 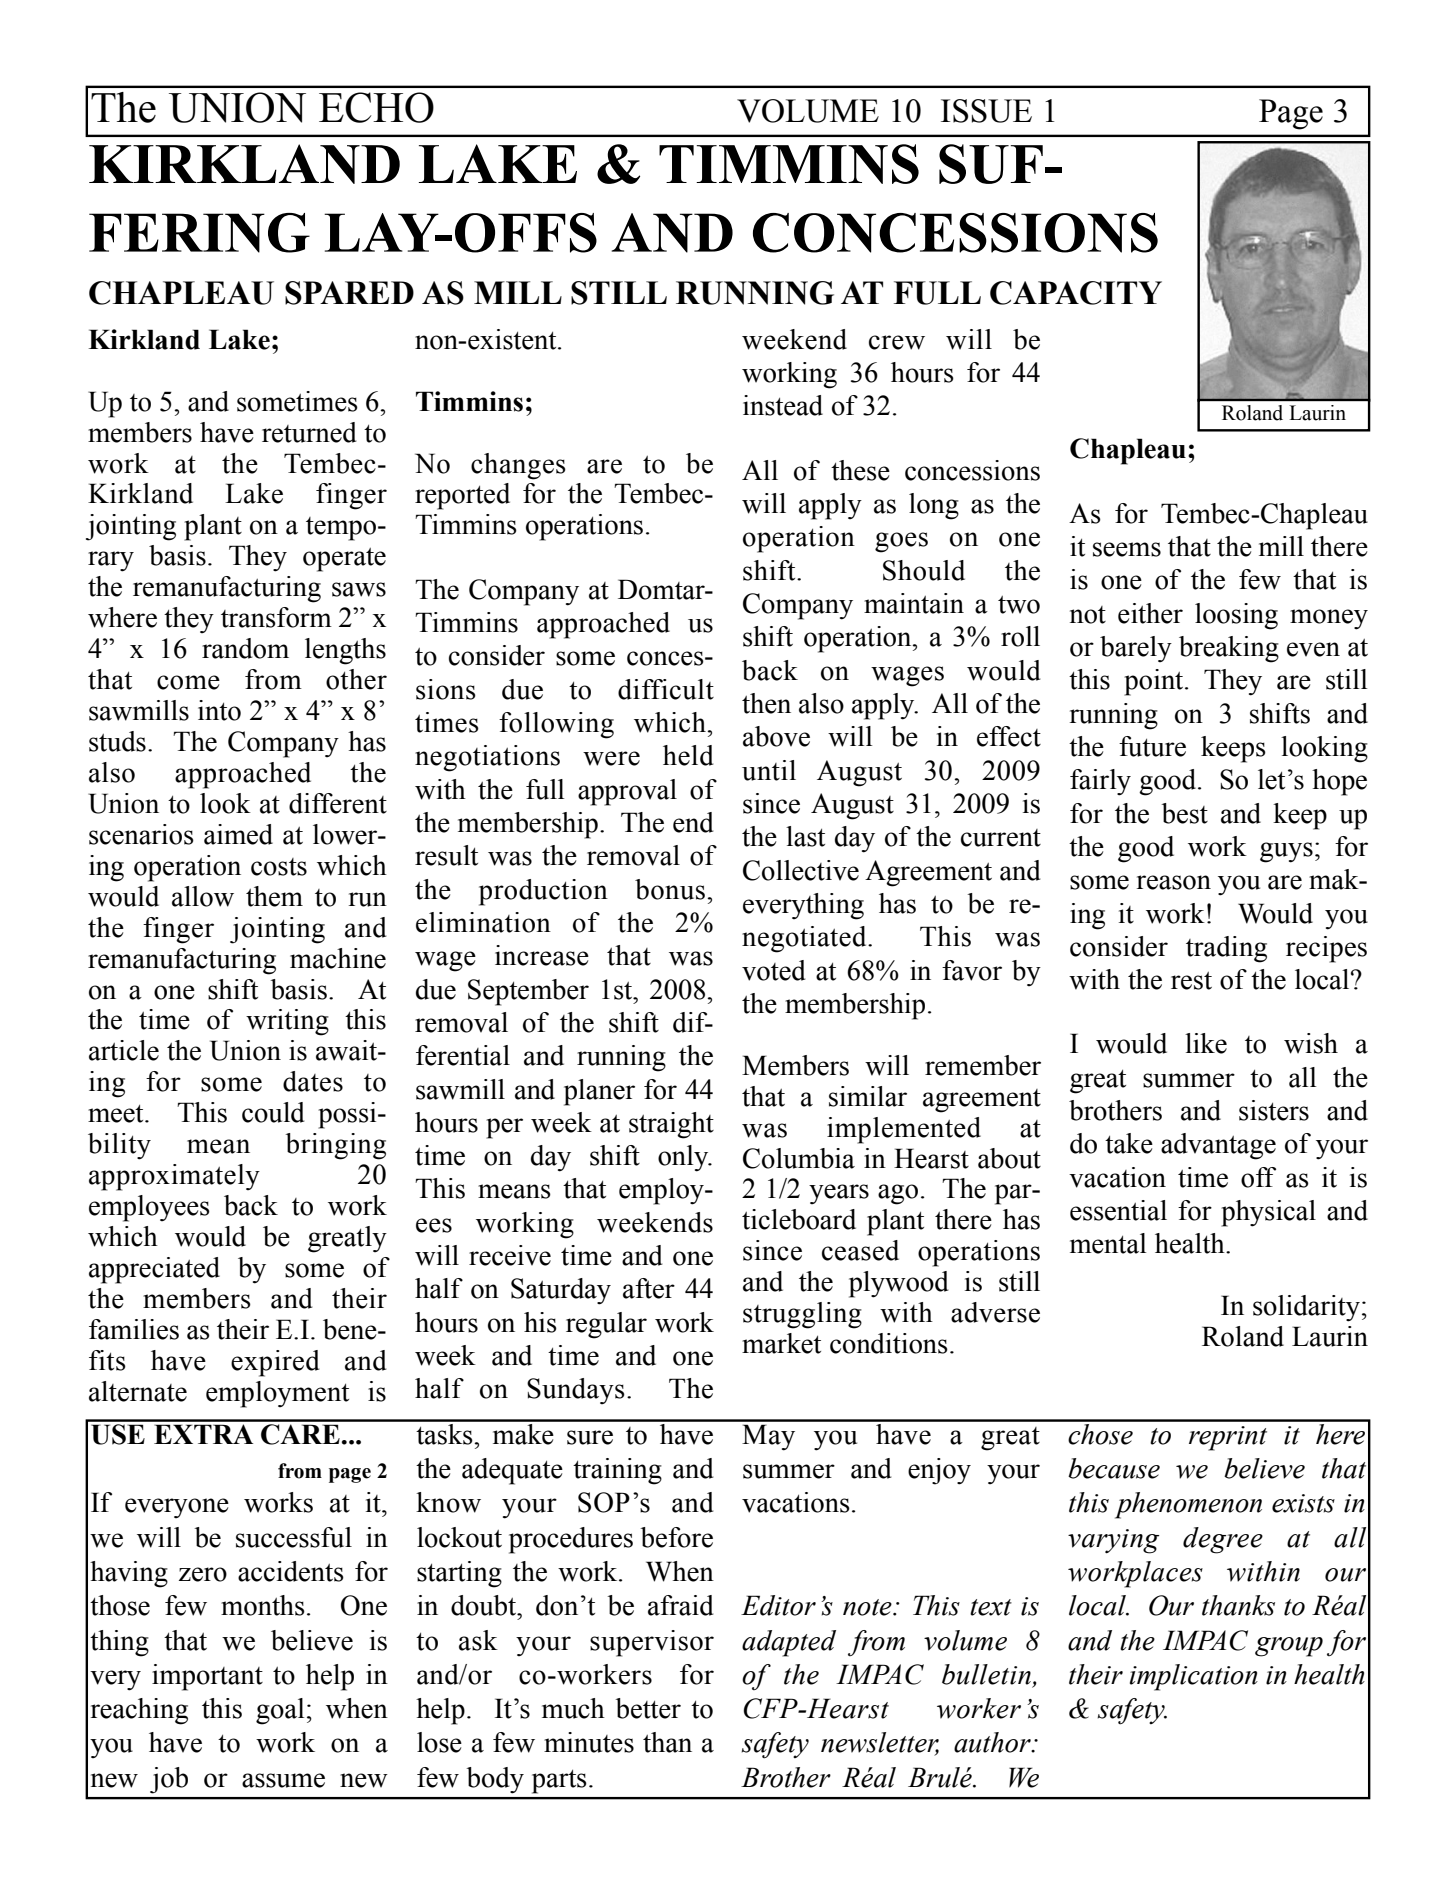 I want to click on approximately, so click(x=174, y=1177).
